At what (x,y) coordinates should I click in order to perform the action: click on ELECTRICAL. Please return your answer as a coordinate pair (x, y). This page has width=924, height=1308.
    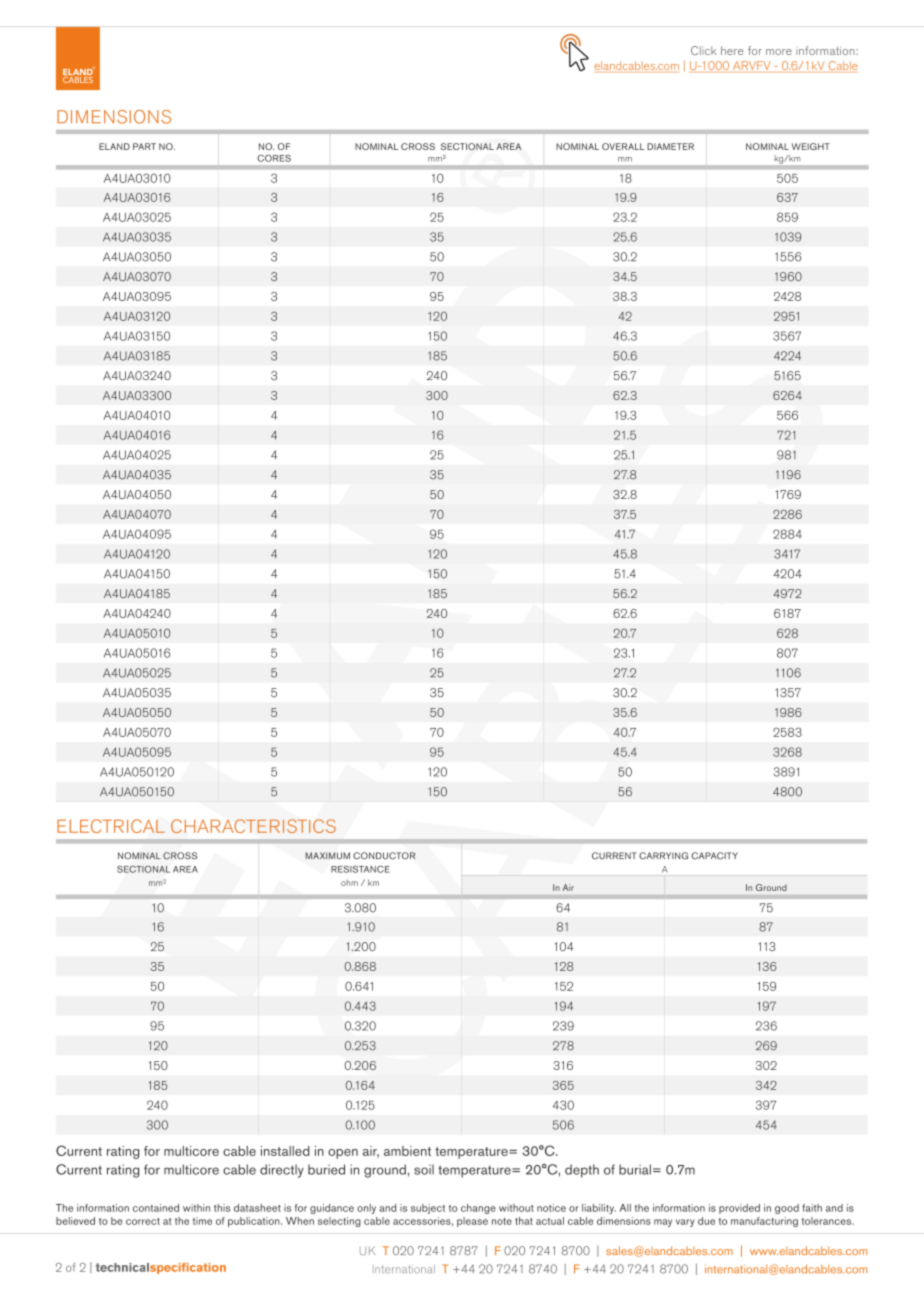
    Looking at the image, I should click on (111, 826).
